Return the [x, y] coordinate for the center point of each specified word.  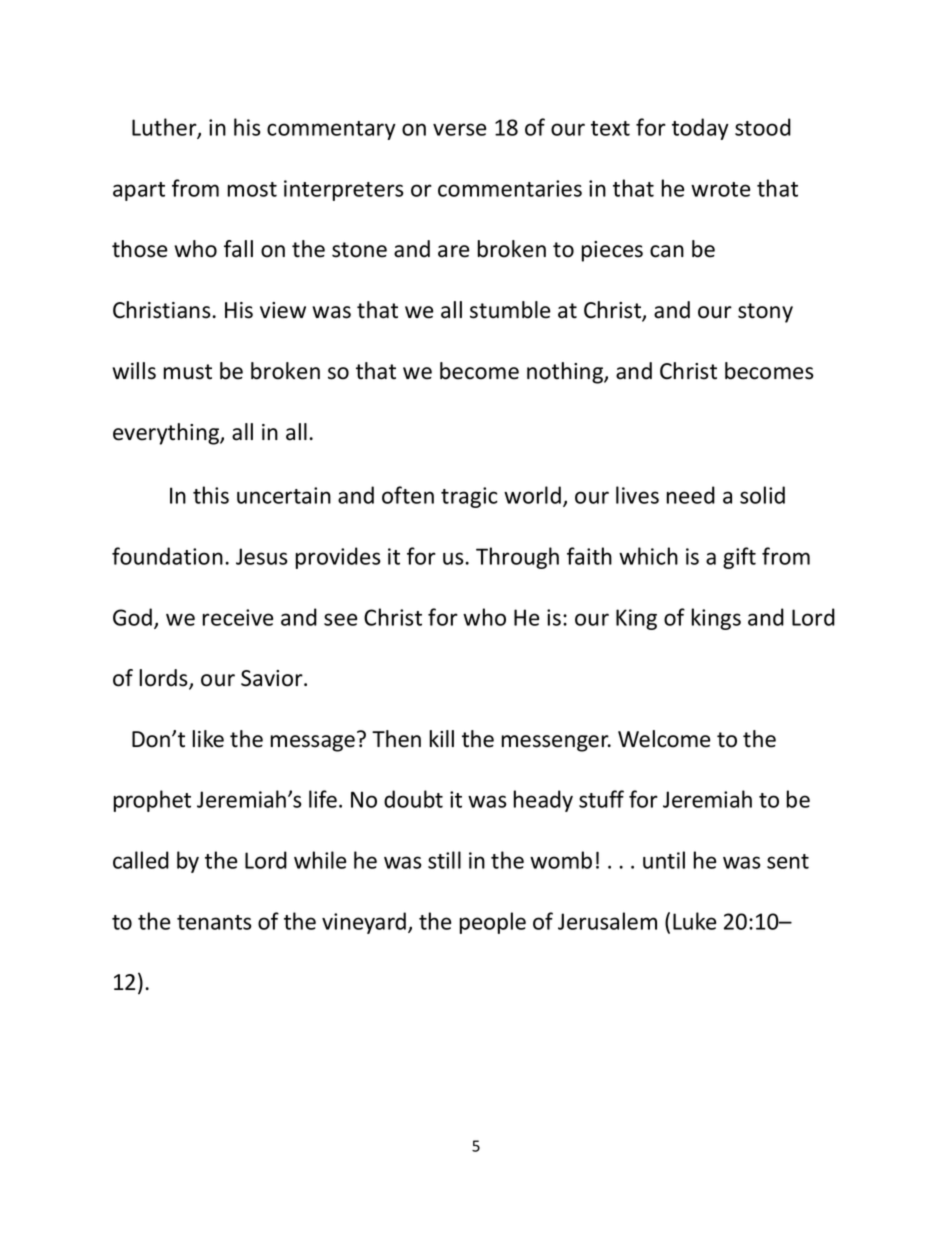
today [700, 129]
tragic [469, 497]
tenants [214, 922]
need [691, 495]
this [211, 495]
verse [459, 129]
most [252, 189]
